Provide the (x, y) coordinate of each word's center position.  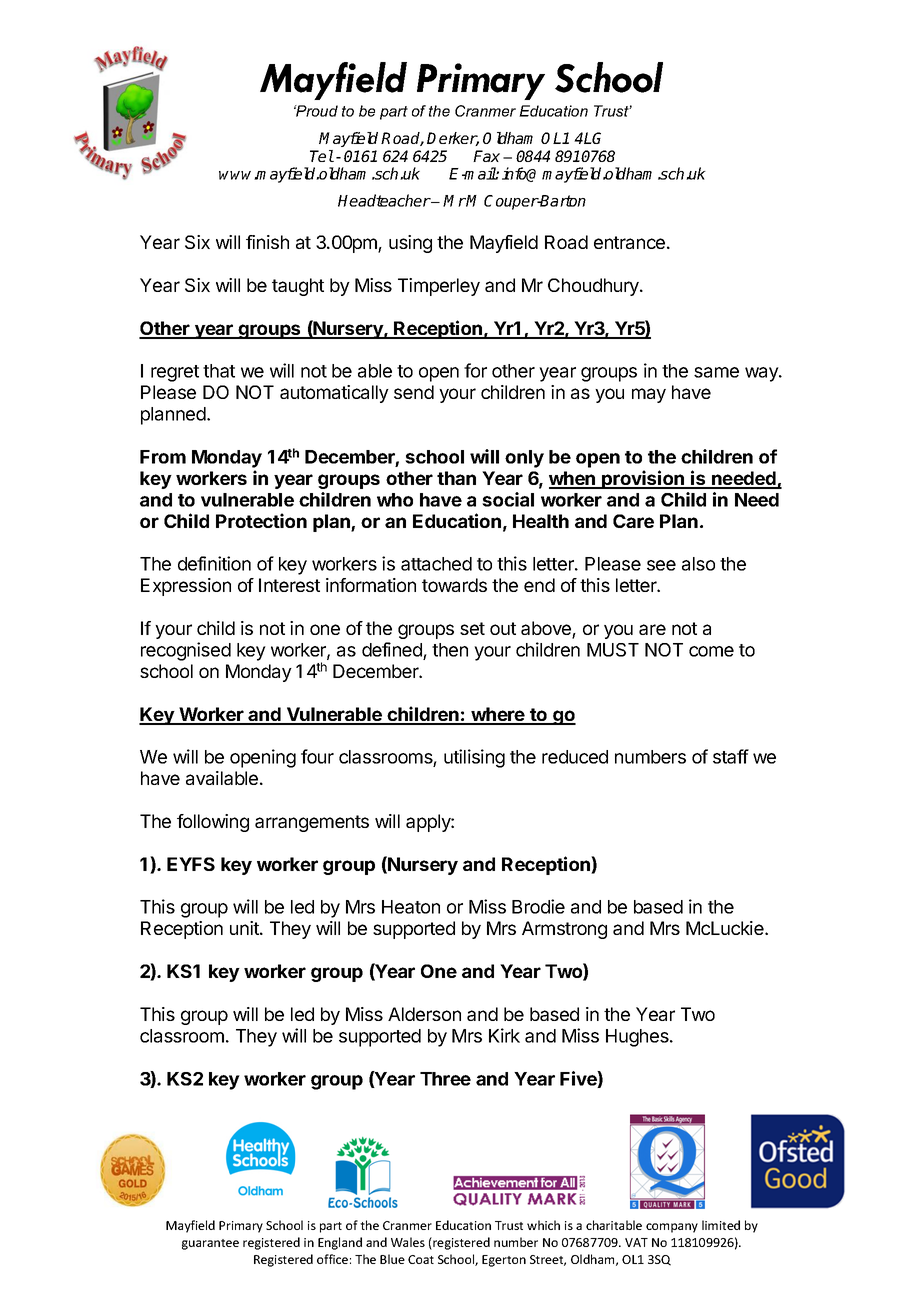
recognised (186, 651)
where (498, 715)
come (711, 651)
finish (267, 242)
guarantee (210, 1244)
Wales (408, 1242)
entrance (629, 242)
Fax (486, 156)
